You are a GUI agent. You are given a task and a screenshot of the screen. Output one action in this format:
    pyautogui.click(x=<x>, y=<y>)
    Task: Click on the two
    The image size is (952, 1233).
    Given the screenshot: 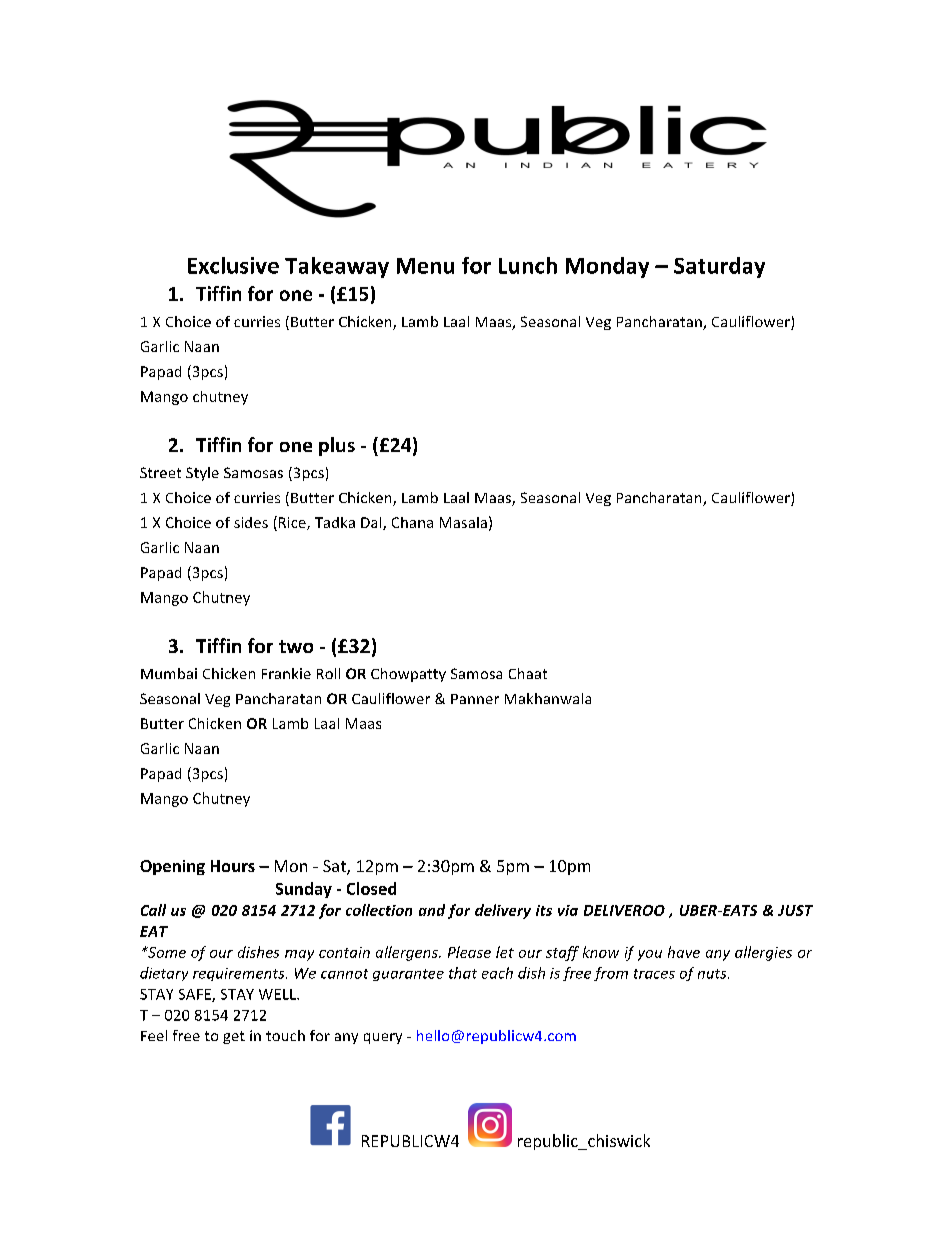 What is the action you would take?
    pyautogui.click(x=296, y=646)
